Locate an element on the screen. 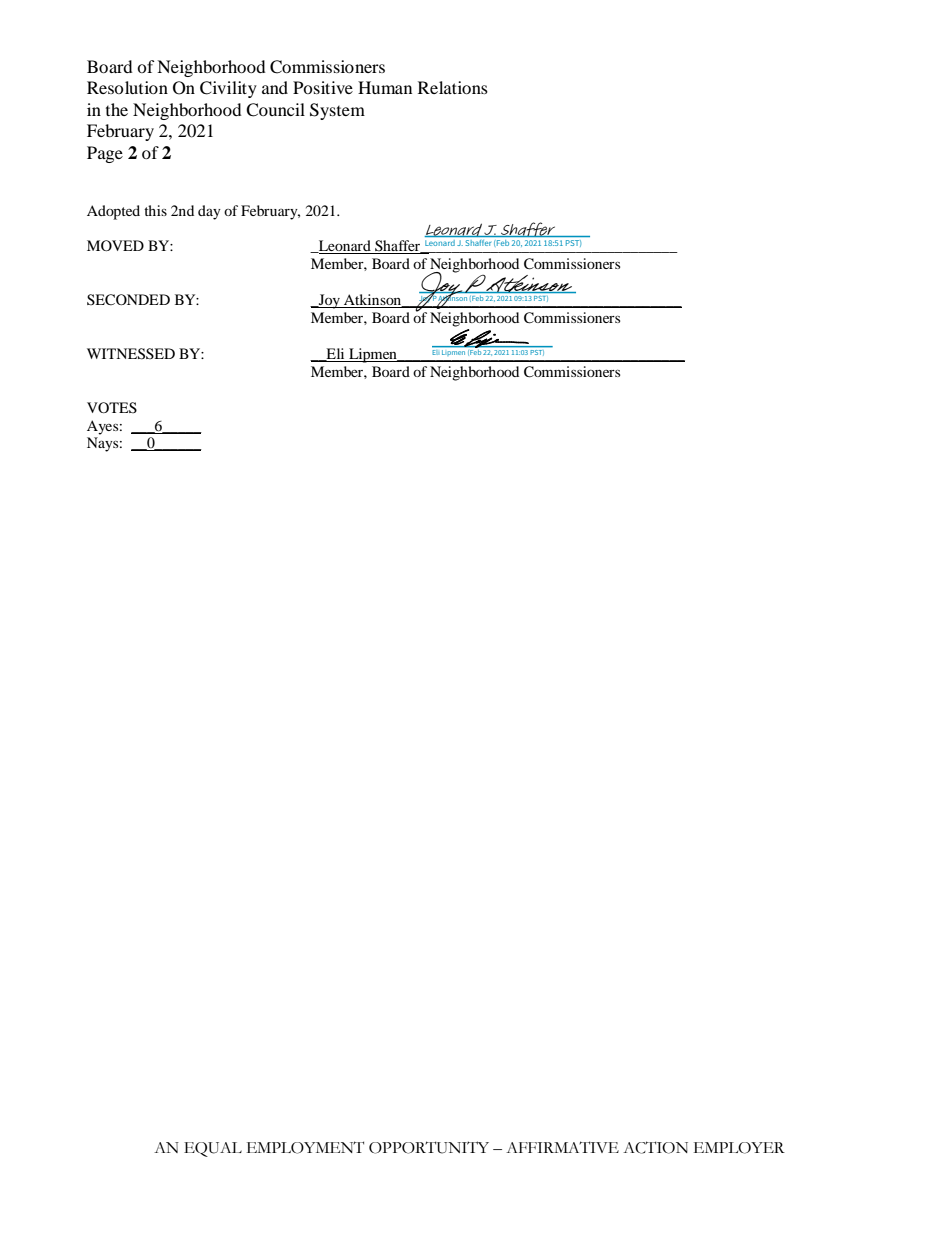 This screenshot has height=1233, width=952. Civility is located at coordinates (228, 89).
